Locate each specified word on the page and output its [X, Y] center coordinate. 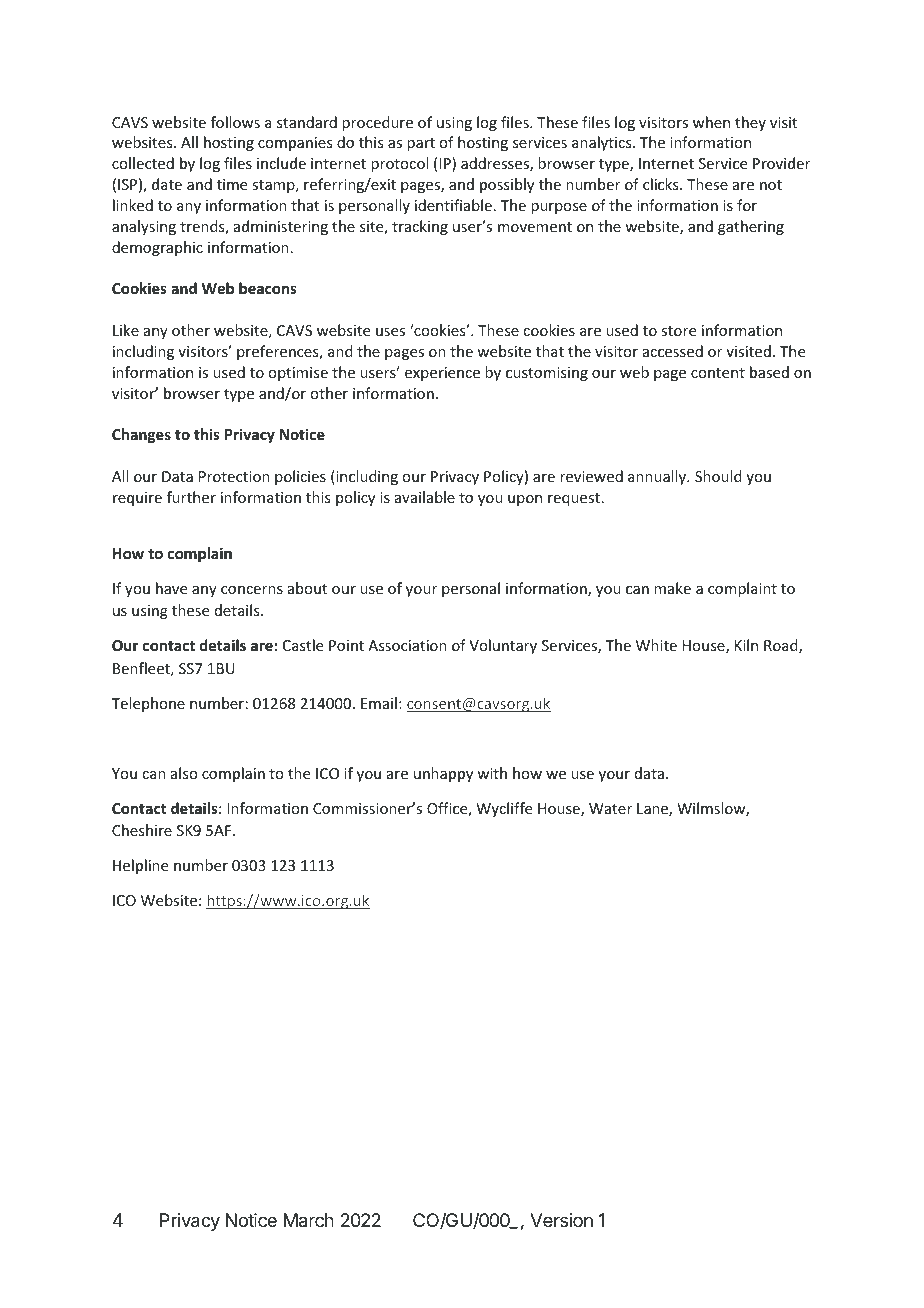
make [672, 588]
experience [442, 374]
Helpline [140, 866]
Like [126, 330]
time [232, 184]
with [492, 773]
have [171, 588]
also [184, 773]
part [421, 144]
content [718, 373]
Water [610, 808]
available [425, 497]
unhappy [443, 774]
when [711, 122]
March [309, 1220]
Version [561, 1220]
